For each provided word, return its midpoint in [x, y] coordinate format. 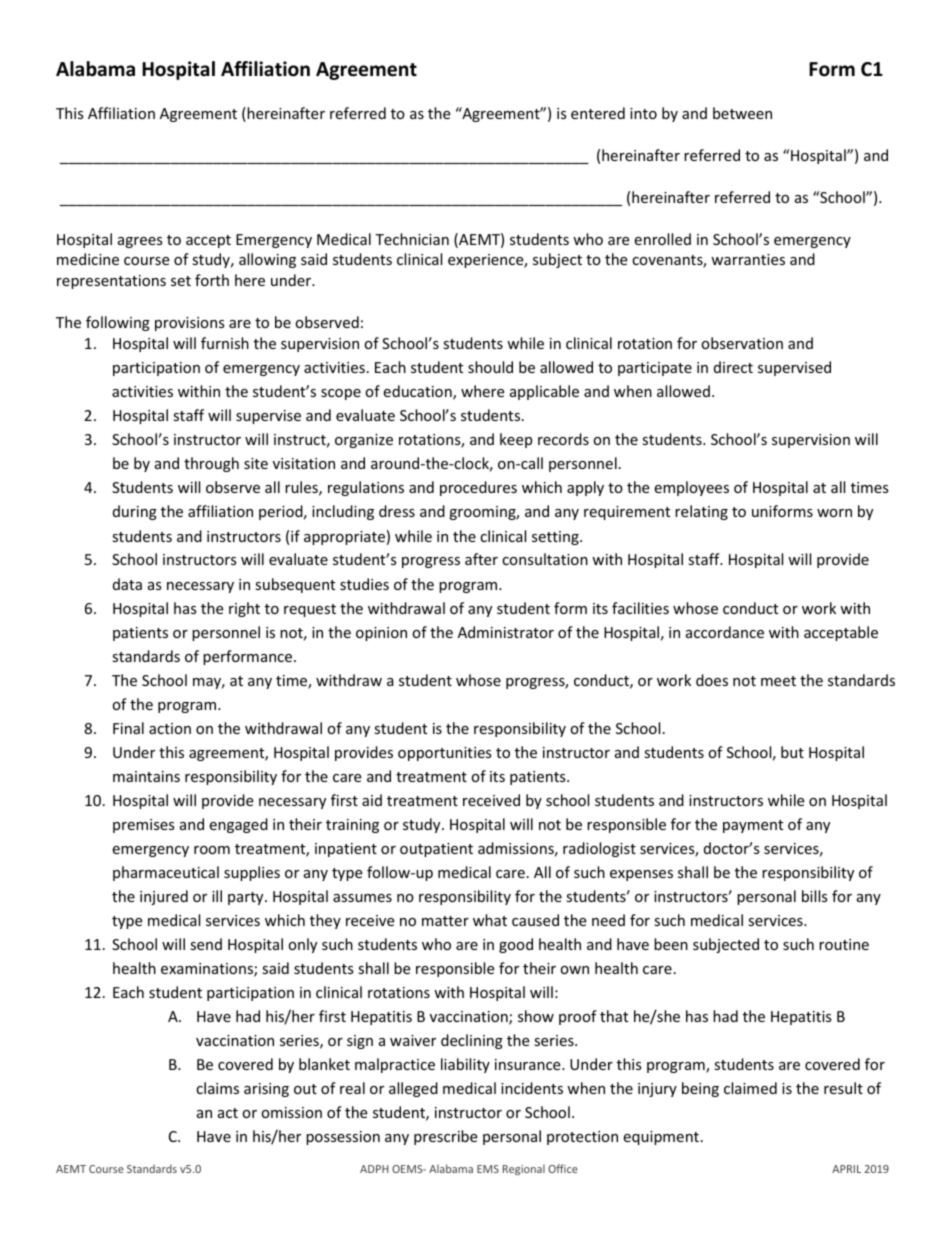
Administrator [506, 632]
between [742, 113]
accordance [725, 632]
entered [598, 113]
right [244, 609]
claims [217, 1088]
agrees [140, 242]
